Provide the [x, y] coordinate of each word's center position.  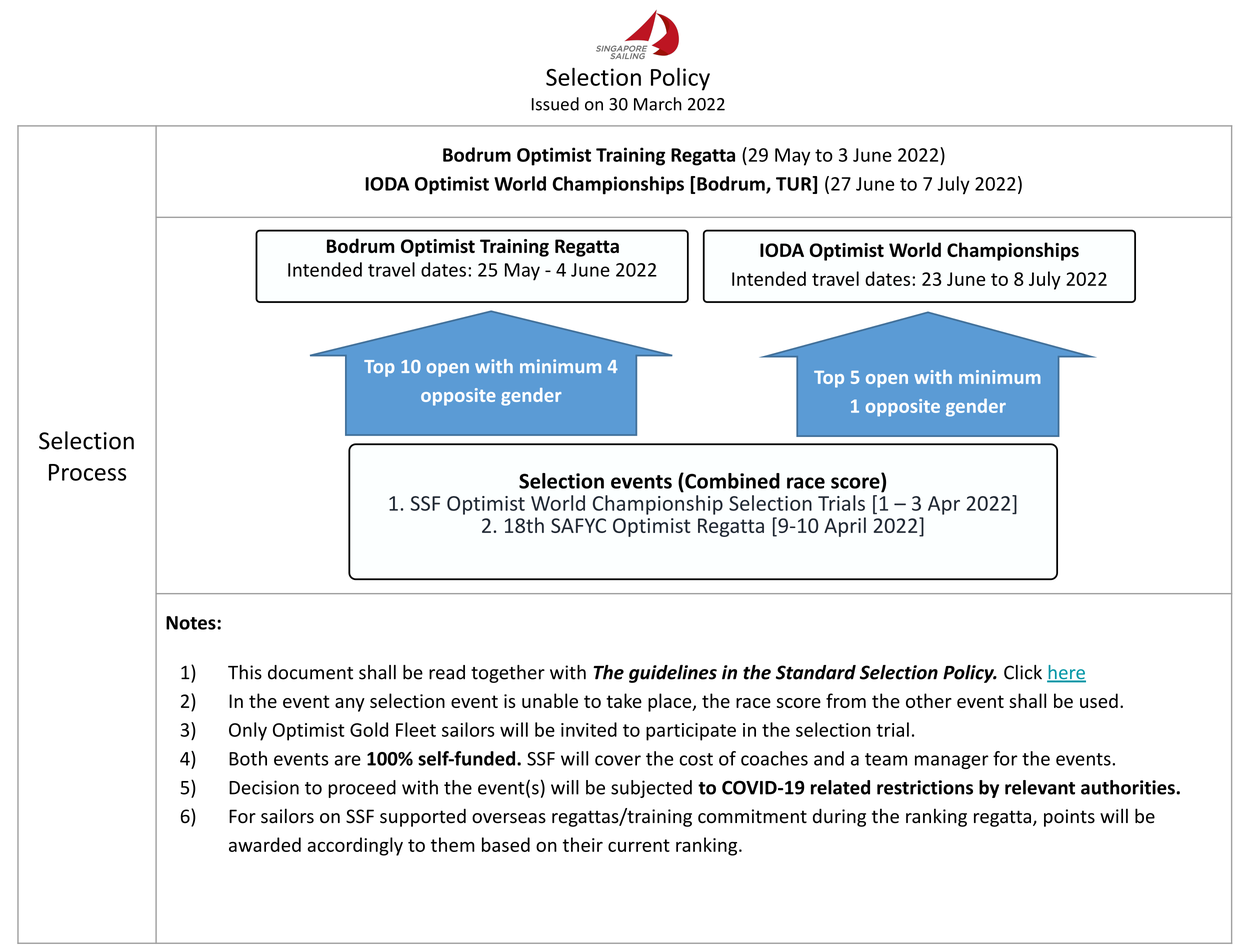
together [508, 674]
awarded [265, 844]
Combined [731, 481]
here [1066, 673]
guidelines [673, 674]
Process [87, 472]
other [929, 700]
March [658, 104]
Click [1023, 672]
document [310, 672]
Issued [555, 104]
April [845, 527]
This [245, 672]
